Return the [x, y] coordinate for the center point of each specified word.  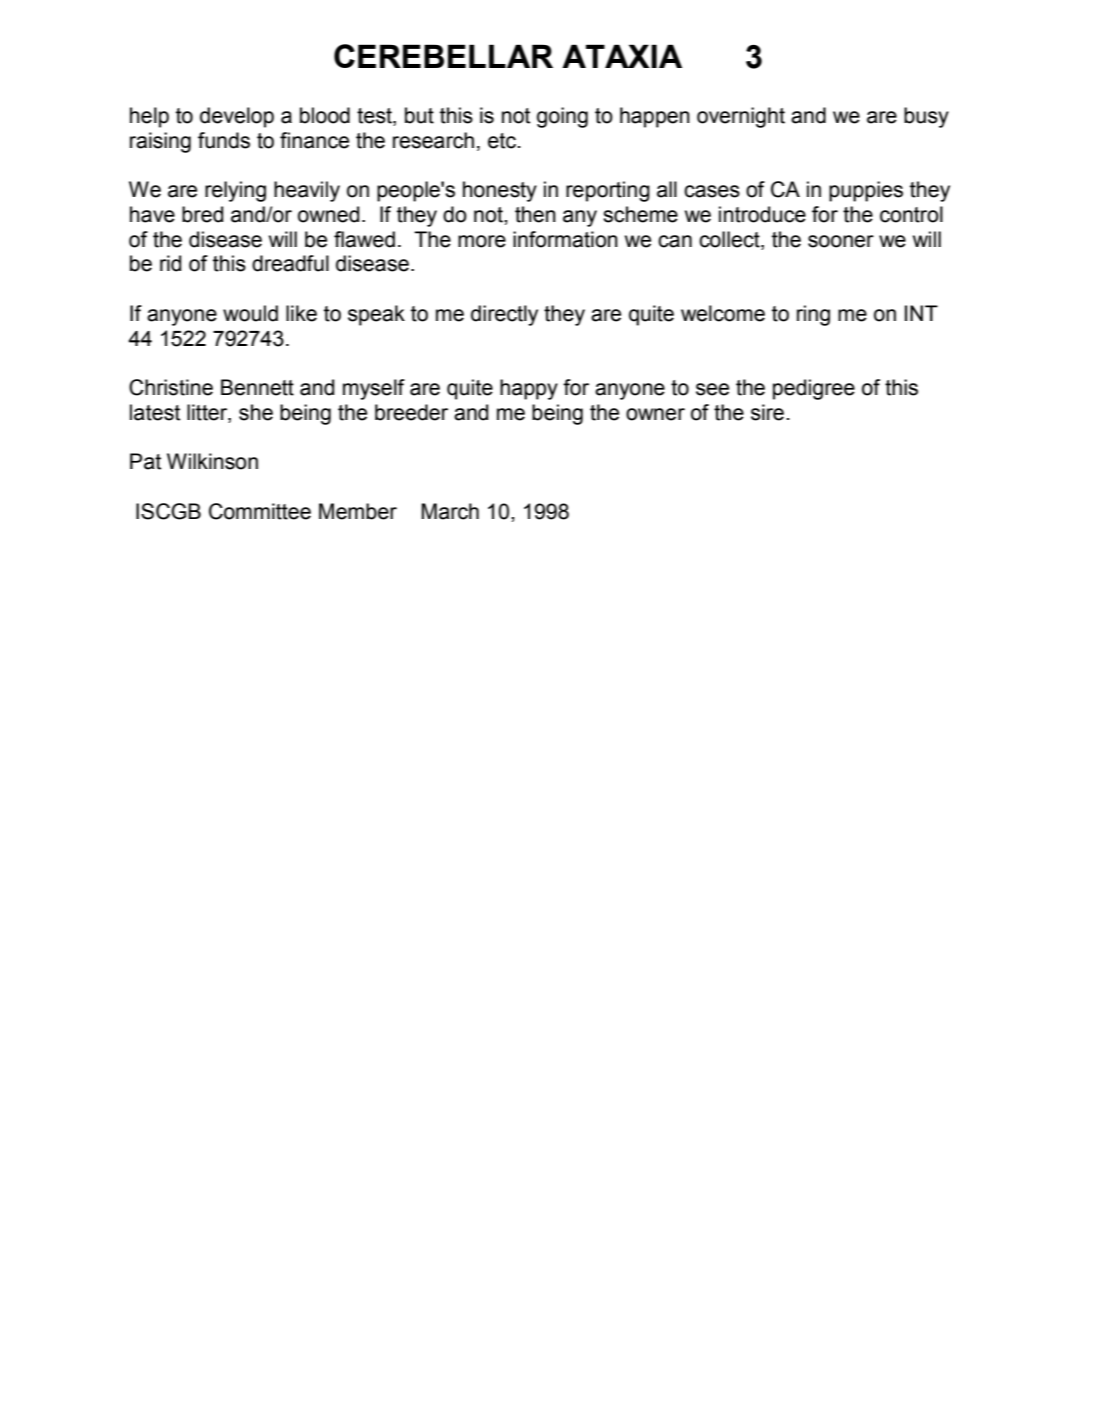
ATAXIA [622, 56]
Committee [260, 511]
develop [237, 117]
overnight [741, 117]
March [450, 511]
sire [767, 412]
